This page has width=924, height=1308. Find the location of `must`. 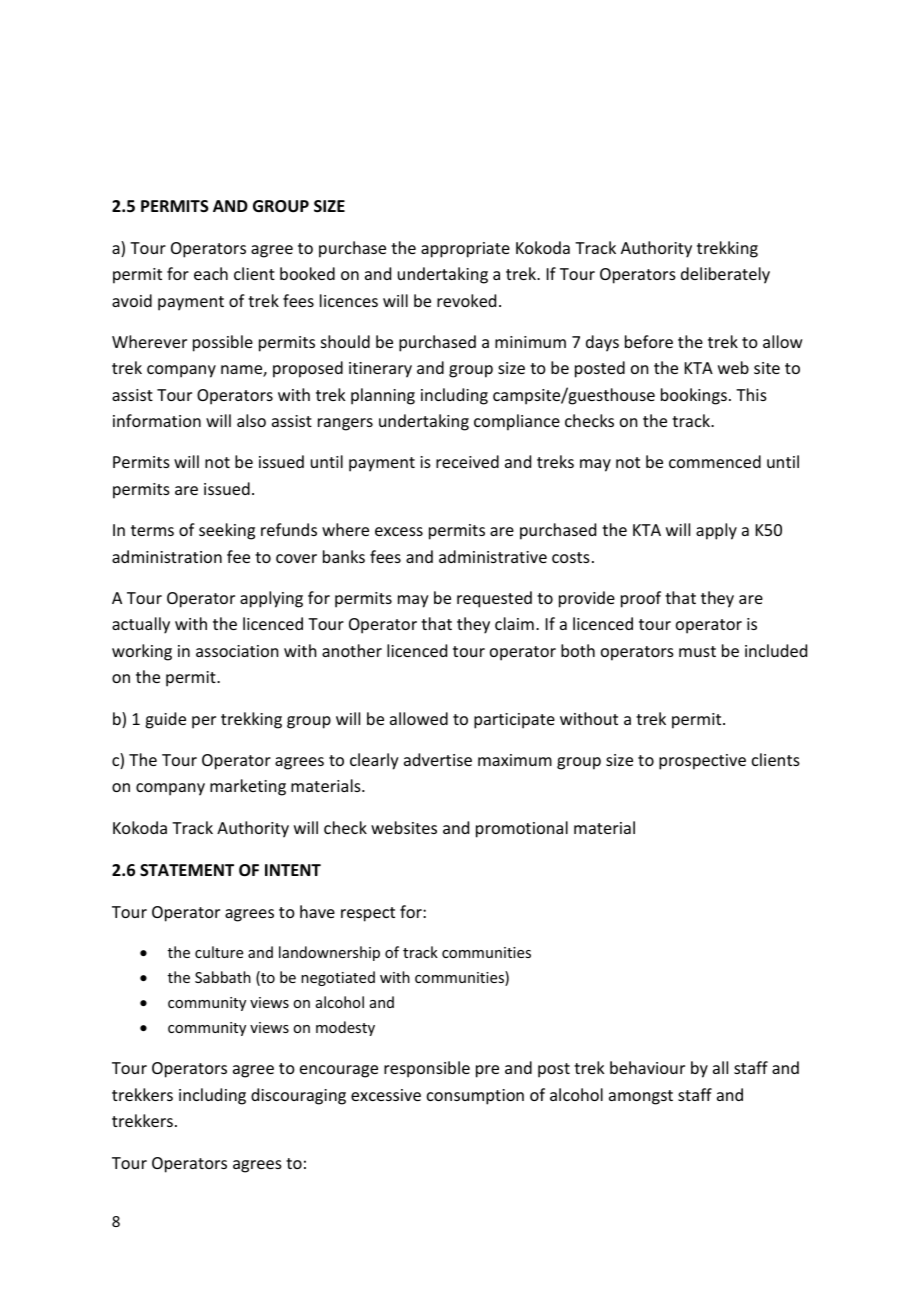

must is located at coordinates (697, 651).
